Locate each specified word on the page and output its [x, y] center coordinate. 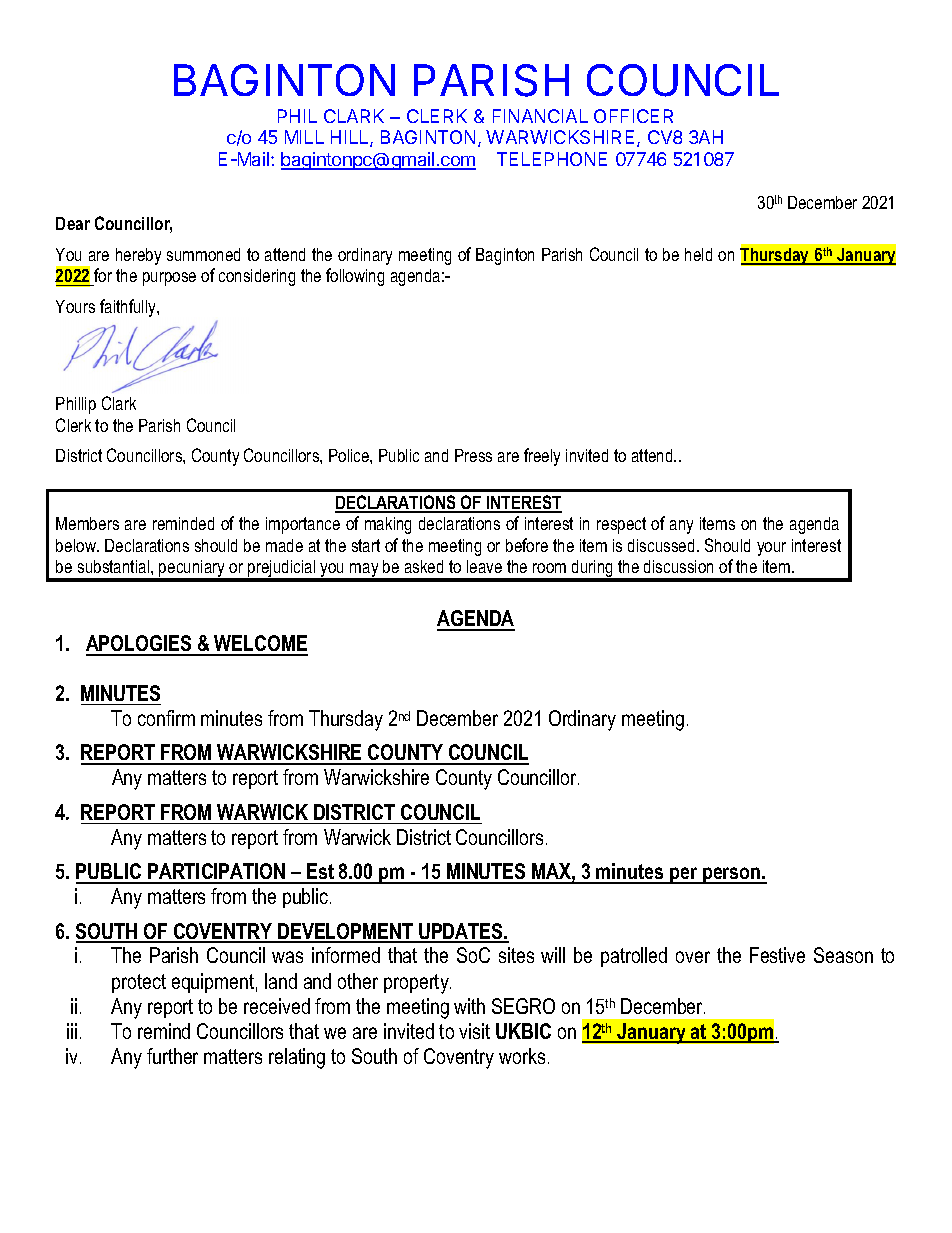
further [172, 1056]
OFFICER [633, 116]
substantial [115, 566]
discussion [678, 566]
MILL [304, 137]
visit [474, 1031]
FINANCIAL [540, 116]
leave [484, 566]
